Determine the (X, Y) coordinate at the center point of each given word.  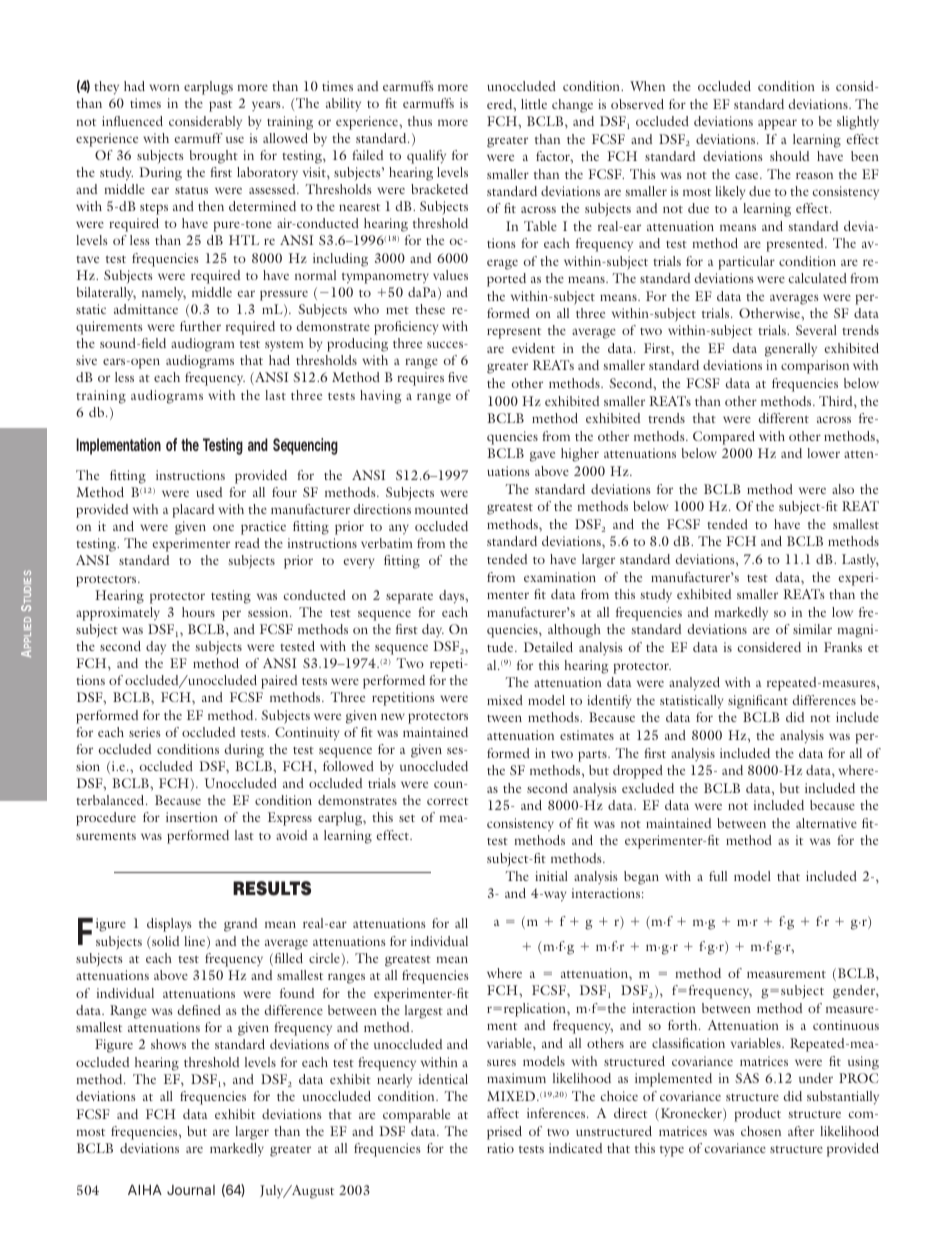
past (220, 106)
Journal (191, 1190)
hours (198, 612)
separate (409, 598)
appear (777, 124)
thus (420, 121)
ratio (500, 1148)
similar (812, 629)
